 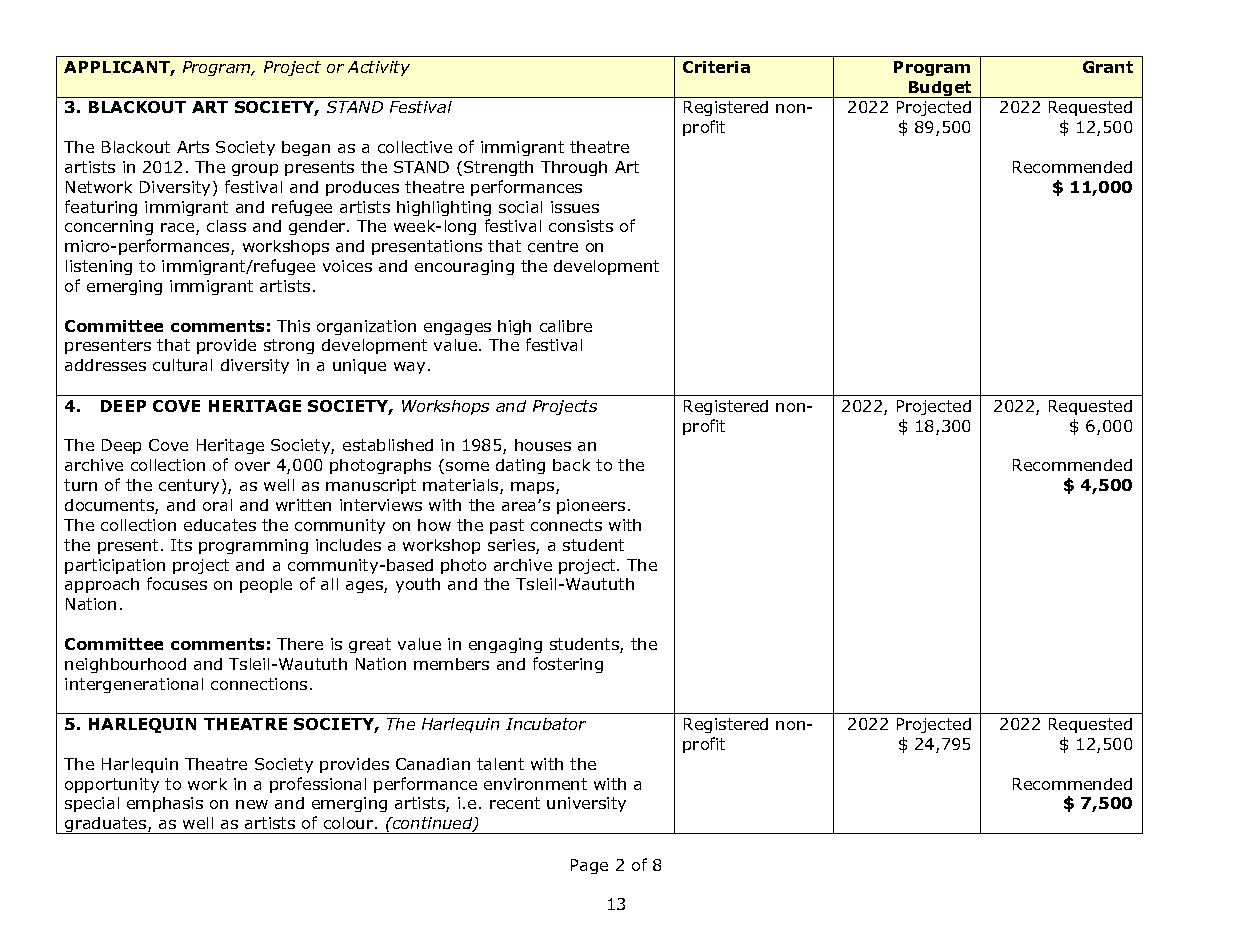 What do you see at coordinates (515, 803) in the screenshot?
I see `recent` at bounding box center [515, 803].
